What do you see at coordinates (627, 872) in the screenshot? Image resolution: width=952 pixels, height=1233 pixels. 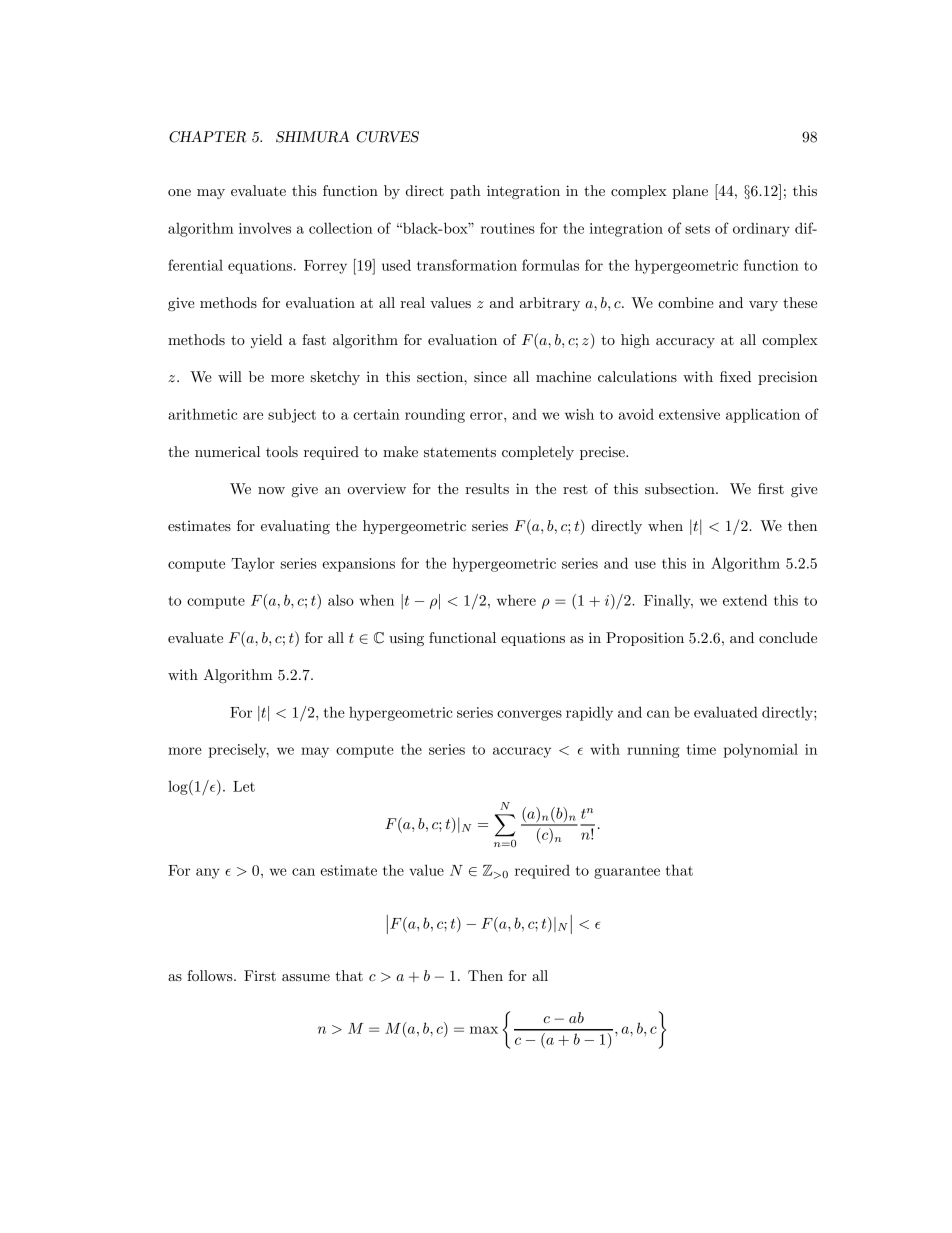 I see `guarantee` at bounding box center [627, 872].
